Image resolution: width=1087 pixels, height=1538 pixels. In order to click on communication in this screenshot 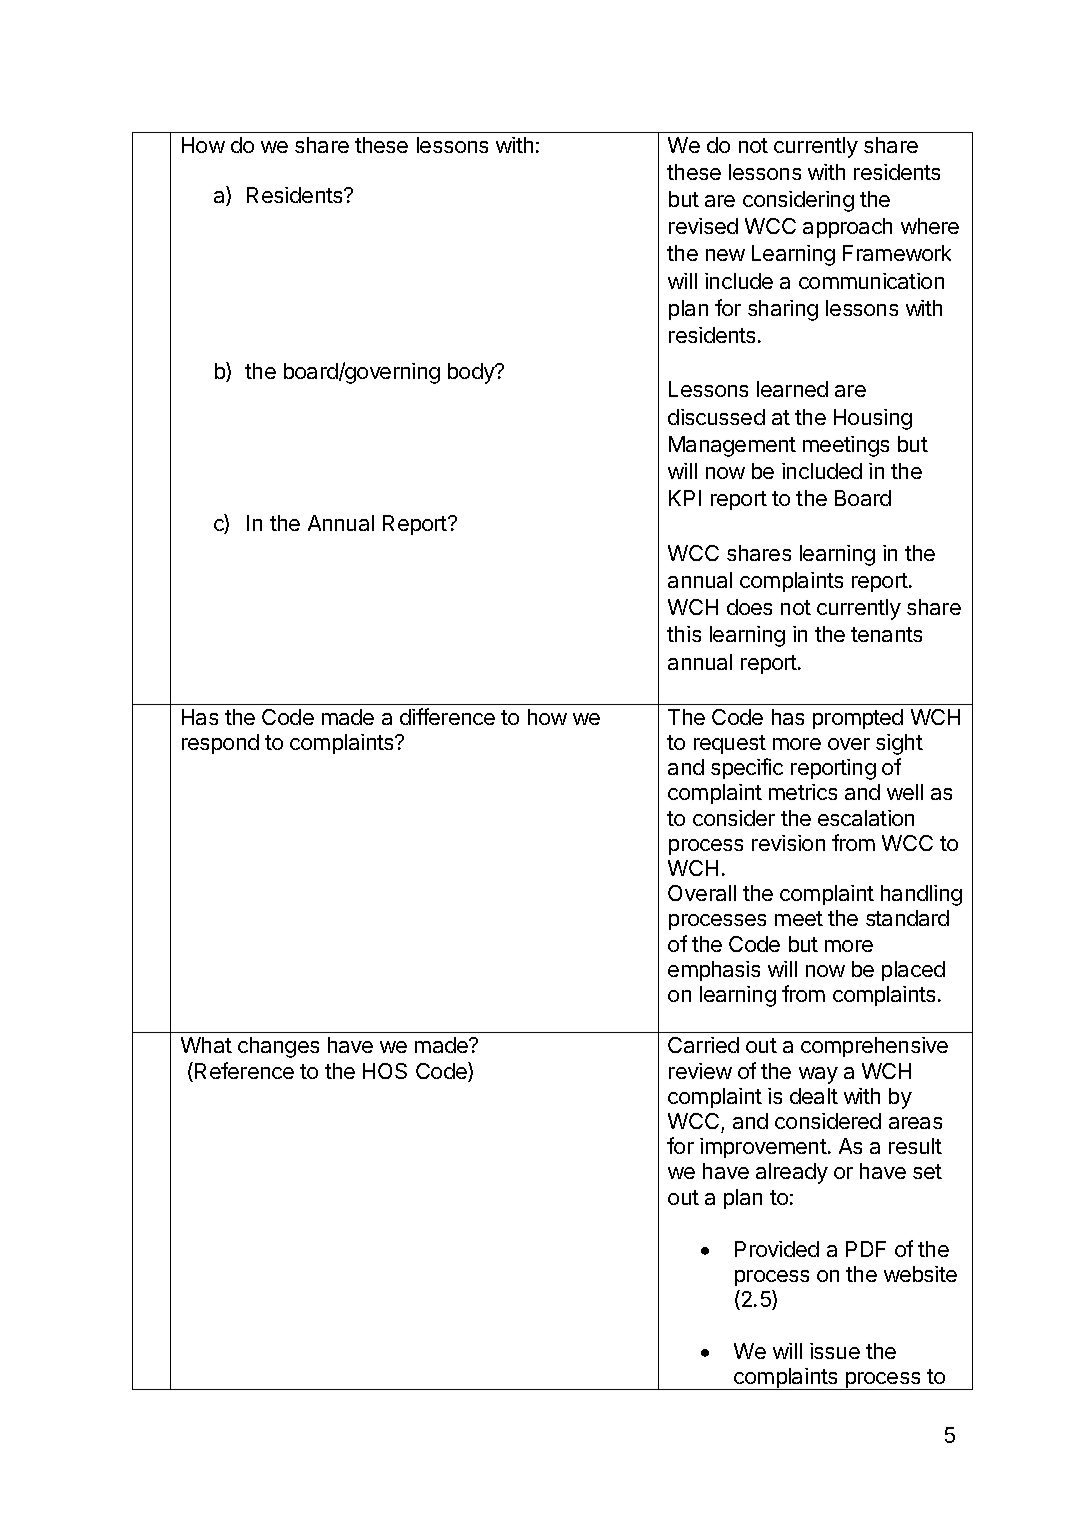, I will do `click(871, 281)`.
